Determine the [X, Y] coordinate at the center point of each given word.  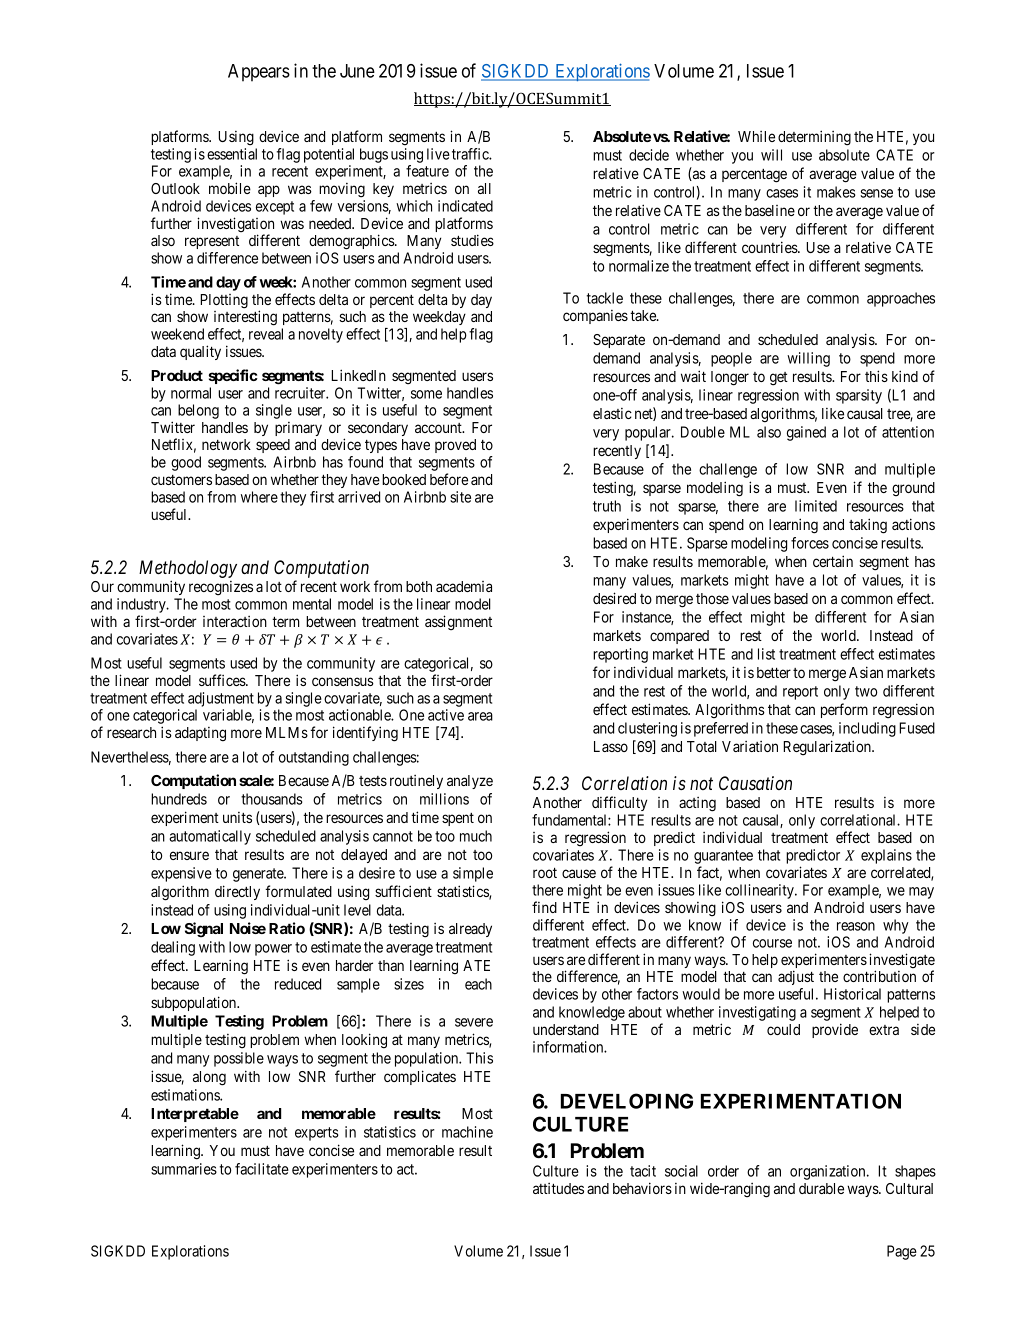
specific [233, 376]
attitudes [558, 1188]
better [774, 672]
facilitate [262, 1169]
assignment [458, 623]
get [779, 379]
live [438, 154]
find [544, 907]
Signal [204, 930]
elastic [612, 413]
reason [856, 926]
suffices [223, 680]
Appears [259, 73]
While [756, 136]
